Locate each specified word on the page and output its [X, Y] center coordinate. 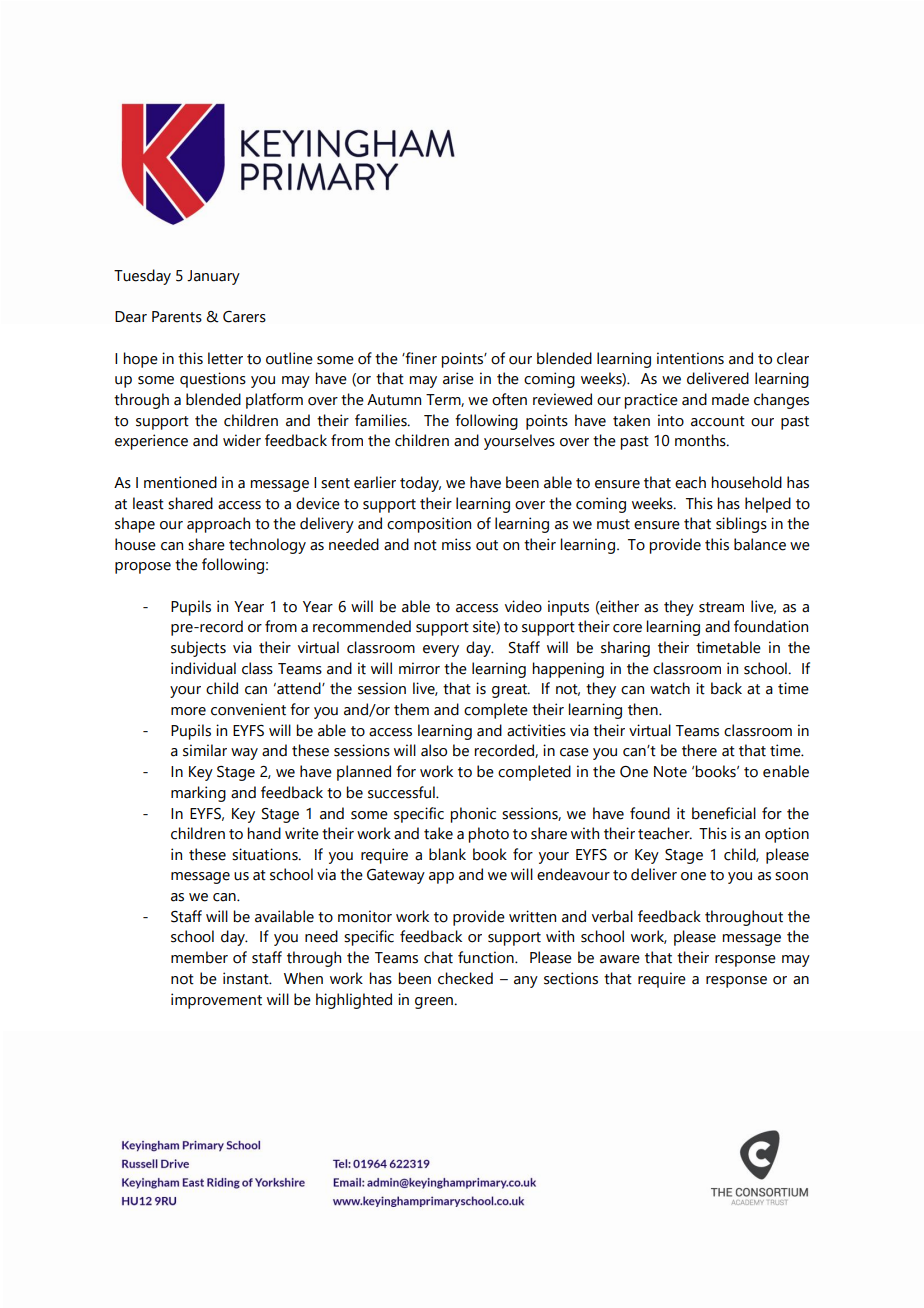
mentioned [180, 482]
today [420, 484]
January [213, 277]
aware [620, 959]
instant [247, 978]
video [523, 606]
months [701, 440]
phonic [473, 815]
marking [198, 794]
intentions [690, 358]
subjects [198, 649]
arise [458, 378]
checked [465, 978]
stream [721, 607]
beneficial [724, 813]
